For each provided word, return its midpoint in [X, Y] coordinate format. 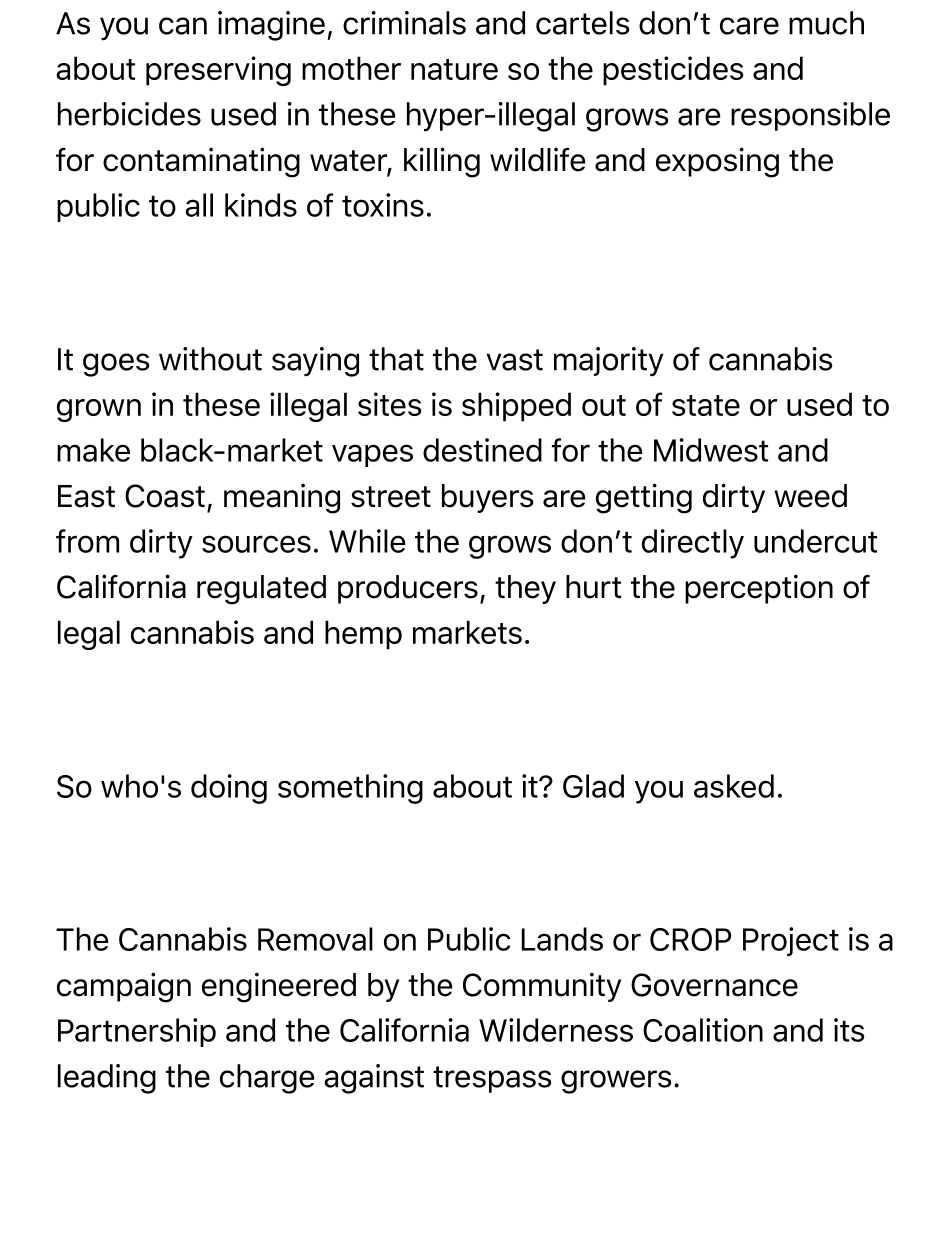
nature [454, 69]
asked [734, 786]
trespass [492, 1079]
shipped [516, 407]
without [210, 359]
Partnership [137, 1032]
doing [229, 789]
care [749, 26]
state [706, 405]
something [350, 789]
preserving [218, 71]
